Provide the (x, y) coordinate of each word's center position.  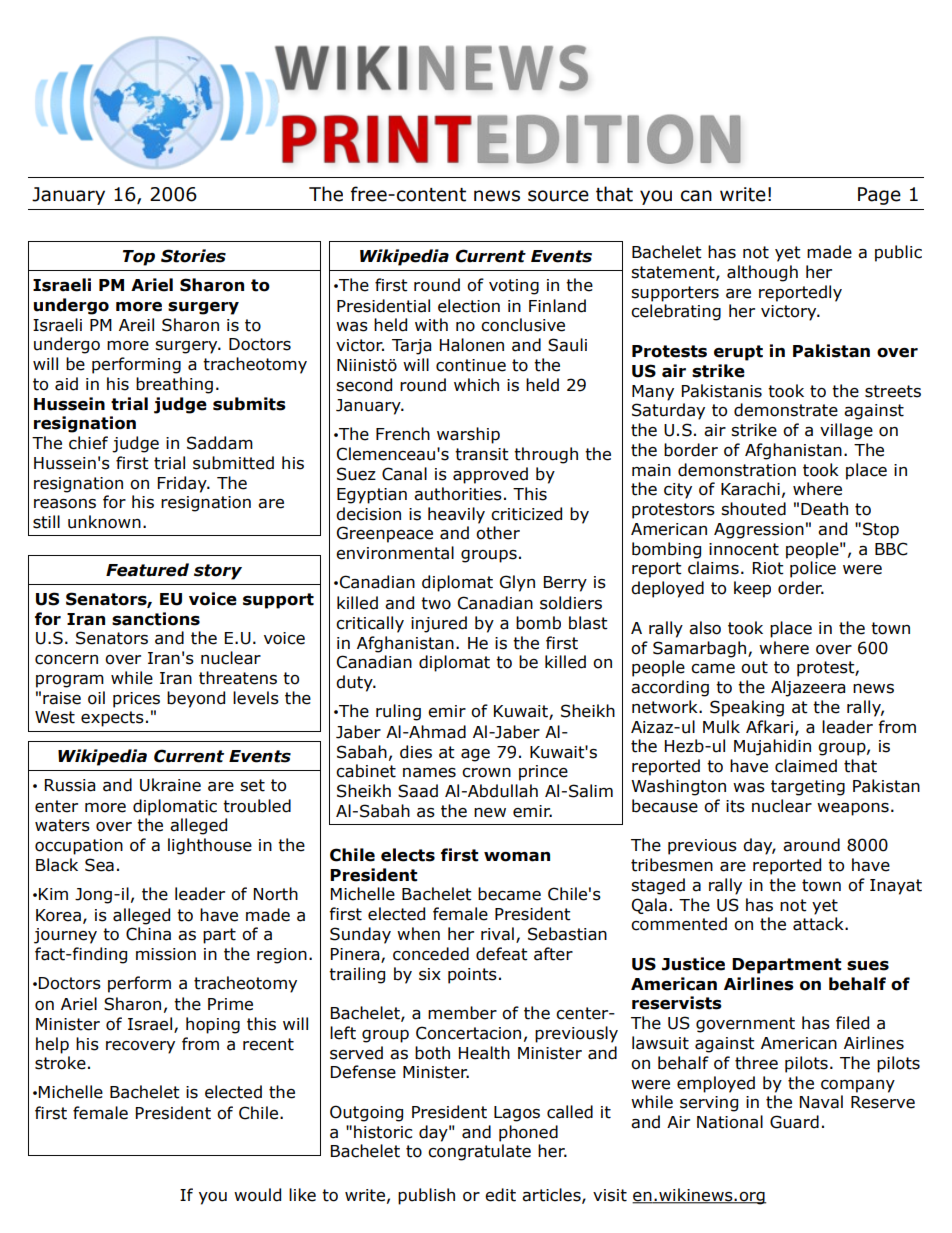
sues (868, 966)
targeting (808, 788)
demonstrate (786, 410)
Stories (193, 256)
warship (468, 435)
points (472, 976)
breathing (174, 385)
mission (166, 954)
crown (486, 773)
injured (439, 624)
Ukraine (170, 785)
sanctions (156, 619)
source (558, 196)
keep (752, 589)
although (762, 273)
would (257, 1195)
